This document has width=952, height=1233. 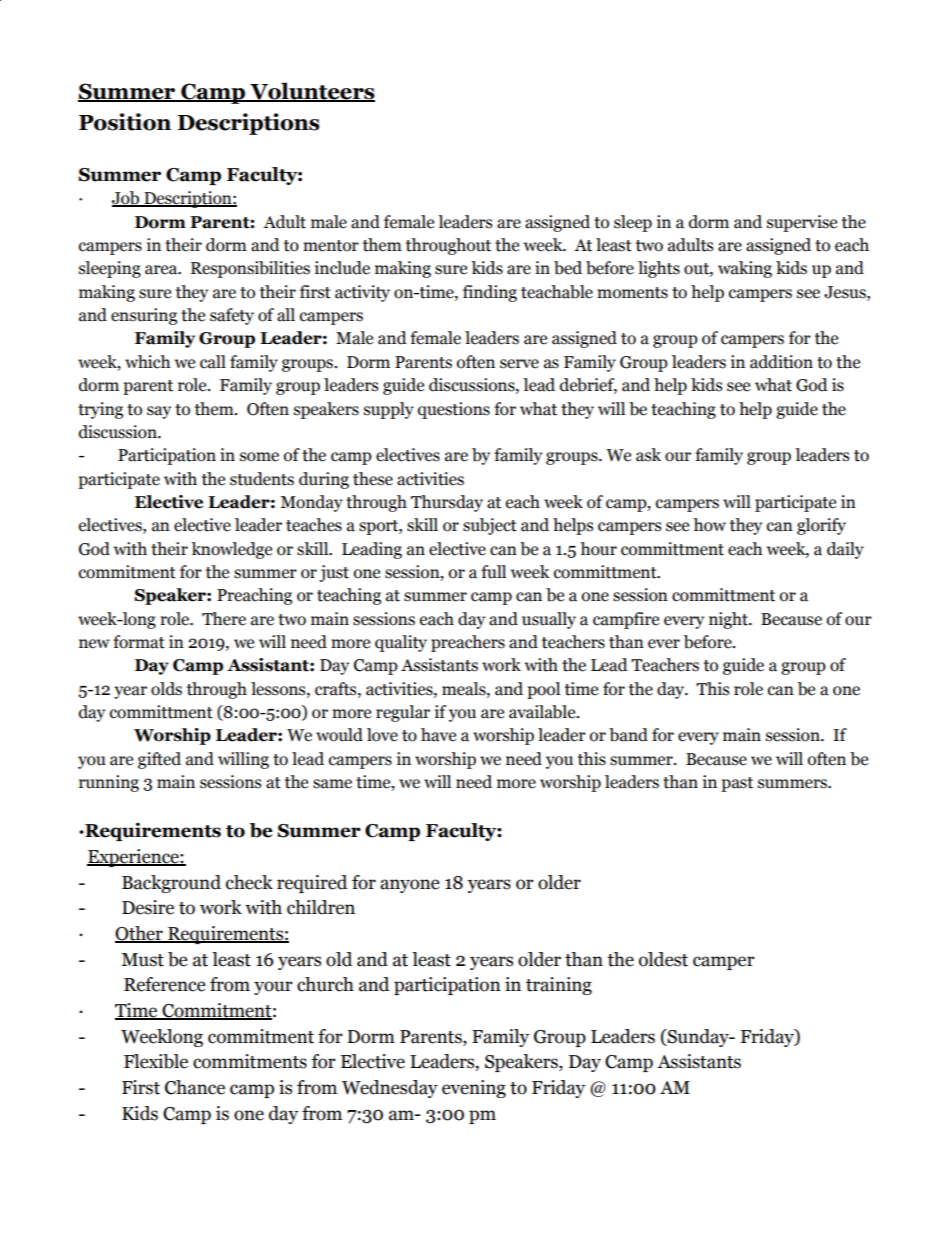 I want to click on oldest, so click(x=663, y=959).
